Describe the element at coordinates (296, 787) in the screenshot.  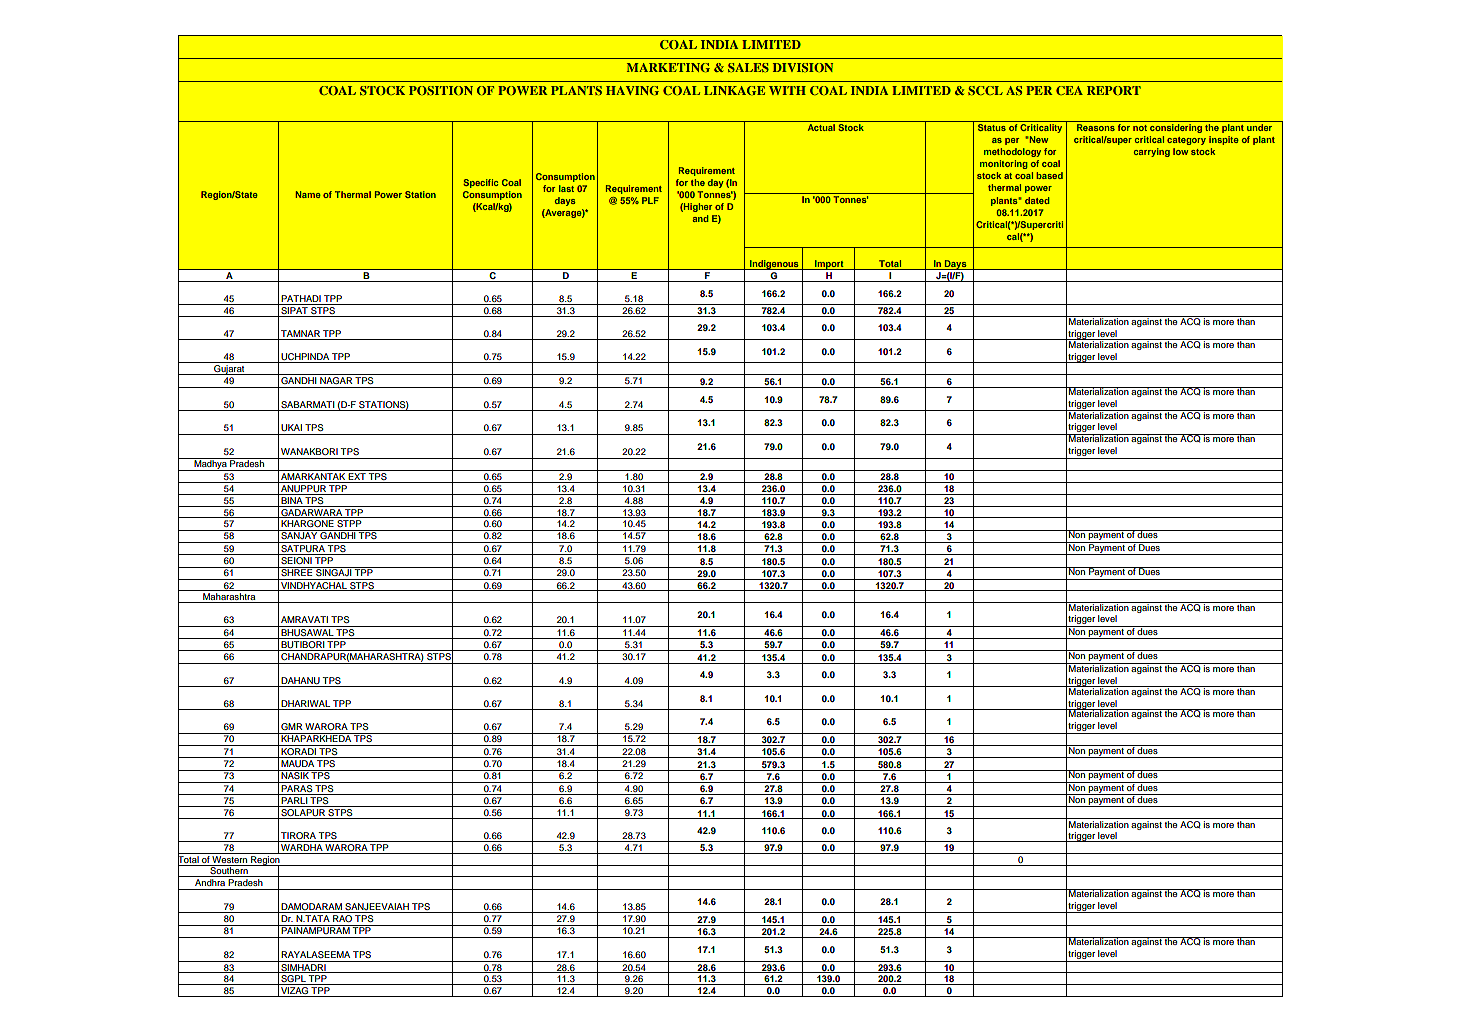
I see `PARAS` at that location.
